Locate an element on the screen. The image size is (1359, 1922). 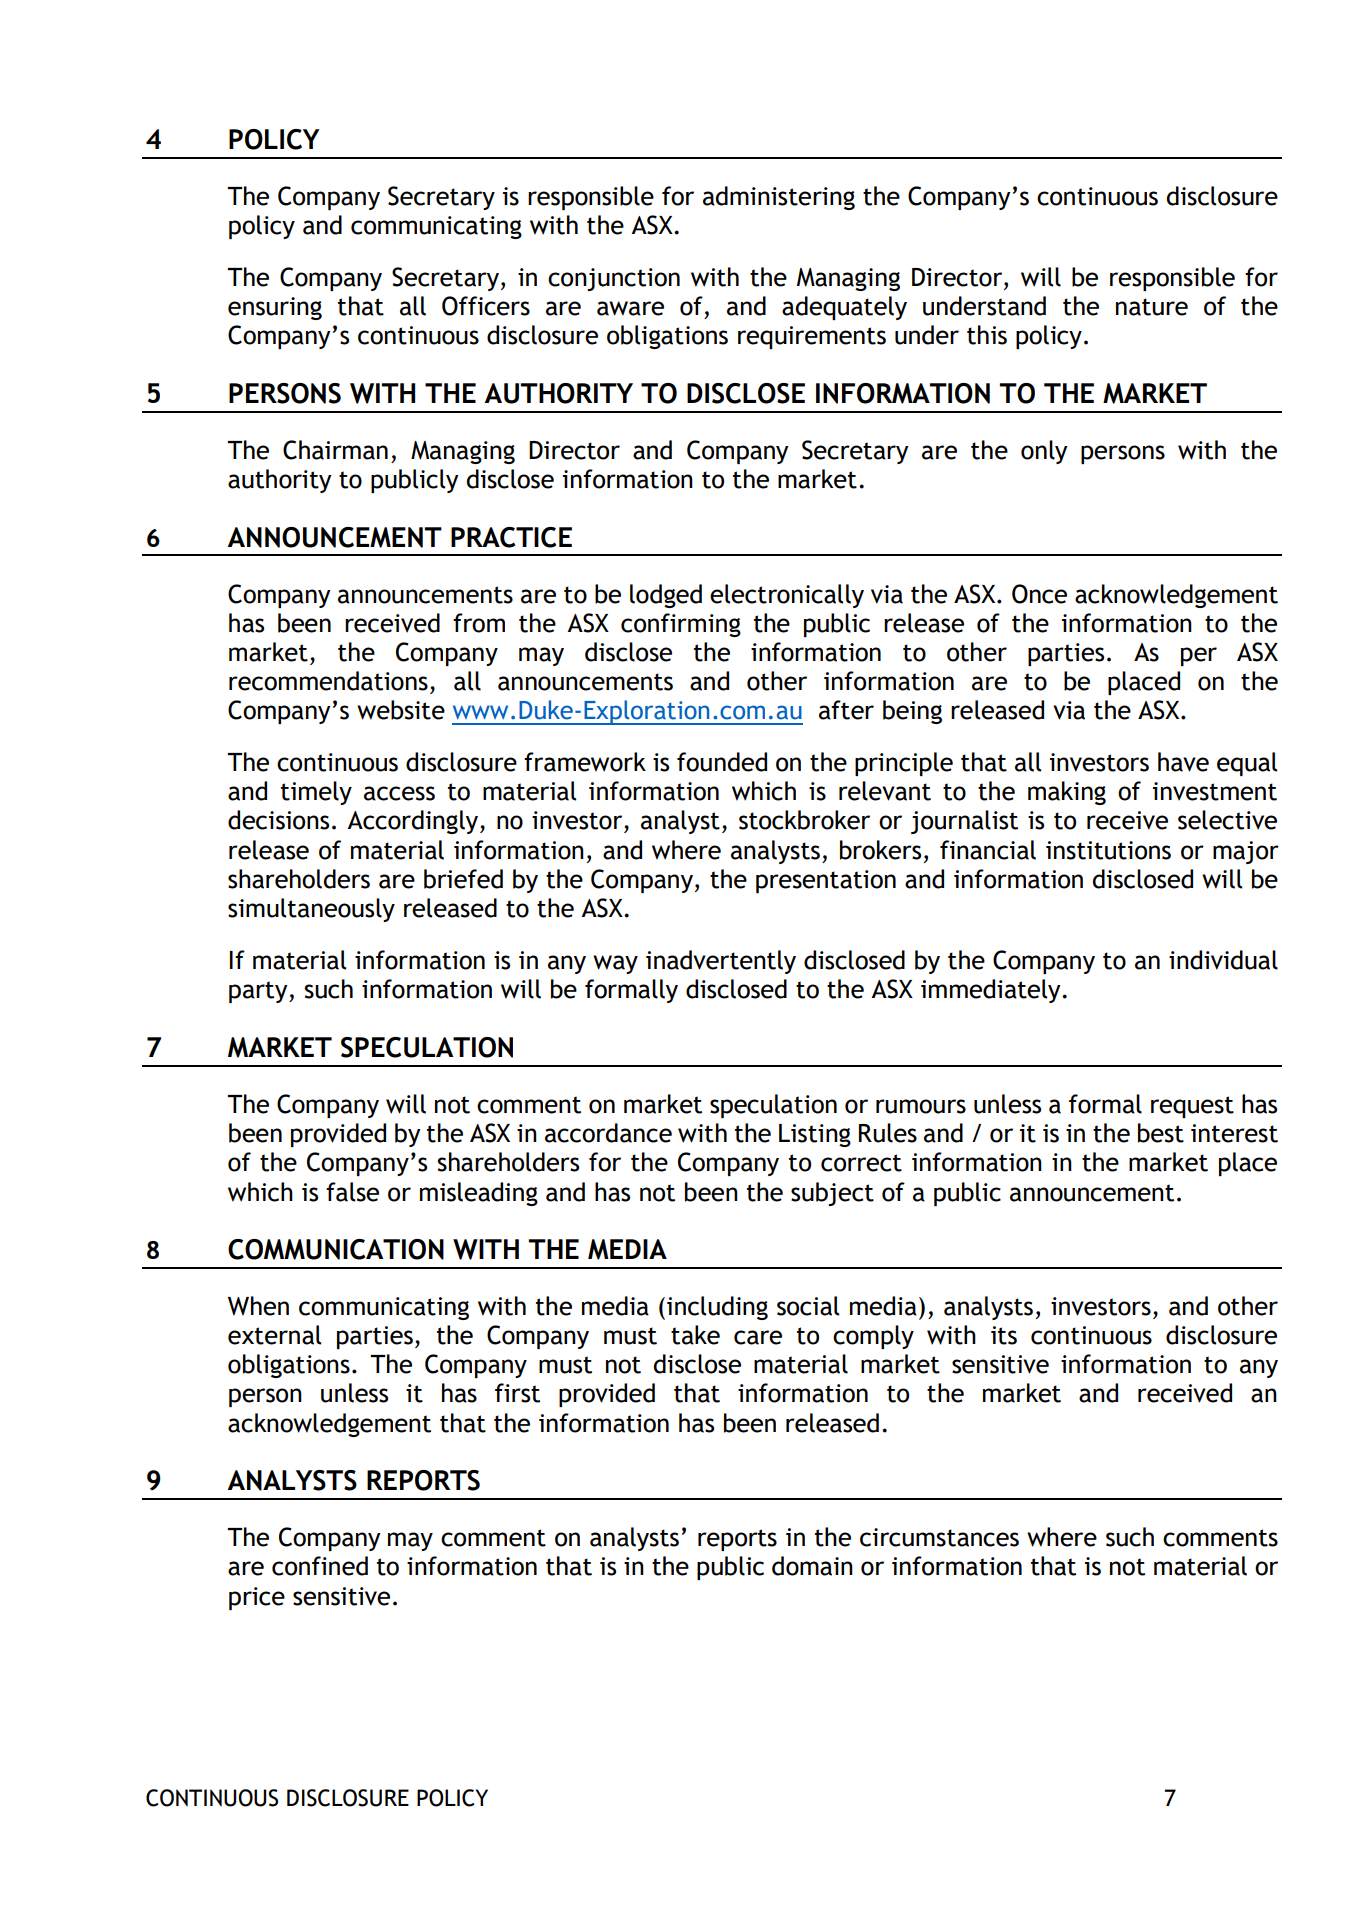
administering is located at coordinates (779, 198).
